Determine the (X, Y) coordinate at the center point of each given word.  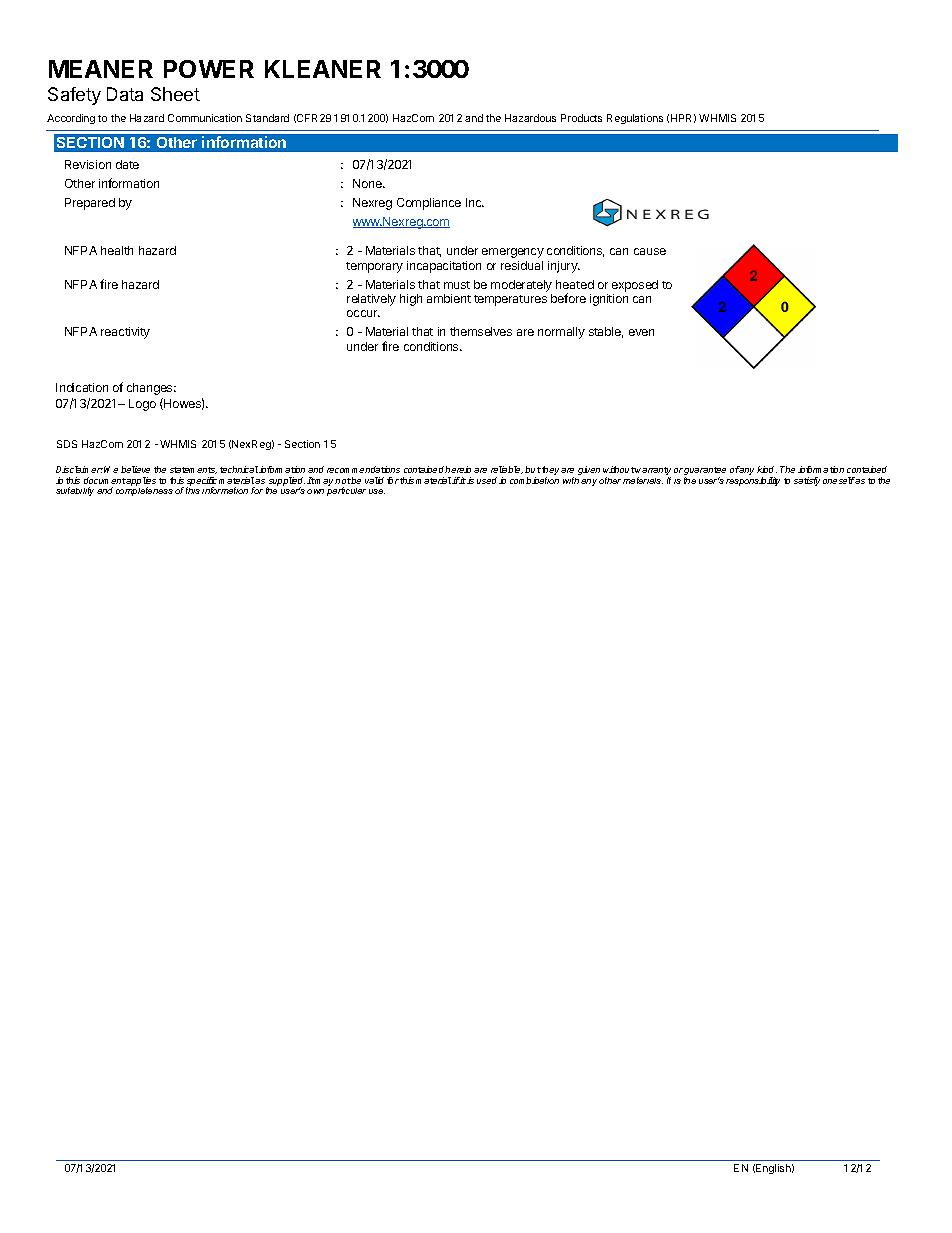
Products (581, 118)
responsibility (753, 481)
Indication (82, 387)
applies (141, 483)
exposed (635, 286)
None (368, 183)
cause (650, 251)
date (127, 164)
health (117, 250)
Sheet (175, 94)
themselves (481, 331)
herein (458, 469)
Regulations (635, 119)
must (457, 285)
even (641, 332)
